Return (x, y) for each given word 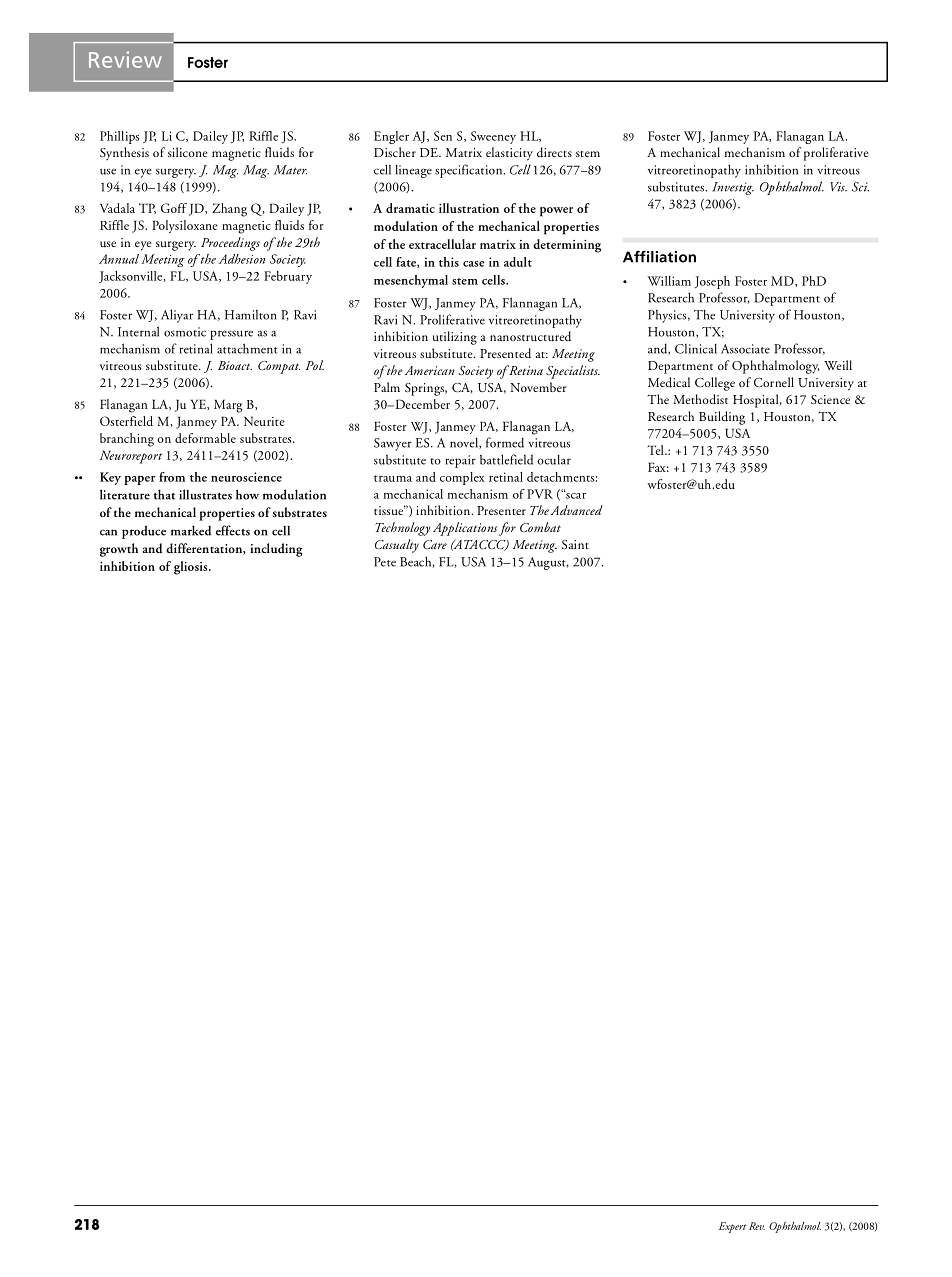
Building (722, 418)
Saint (575, 544)
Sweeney (493, 137)
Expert (732, 1227)
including (276, 550)
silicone (187, 152)
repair (460, 461)
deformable (205, 438)
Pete (385, 562)
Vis (838, 187)
